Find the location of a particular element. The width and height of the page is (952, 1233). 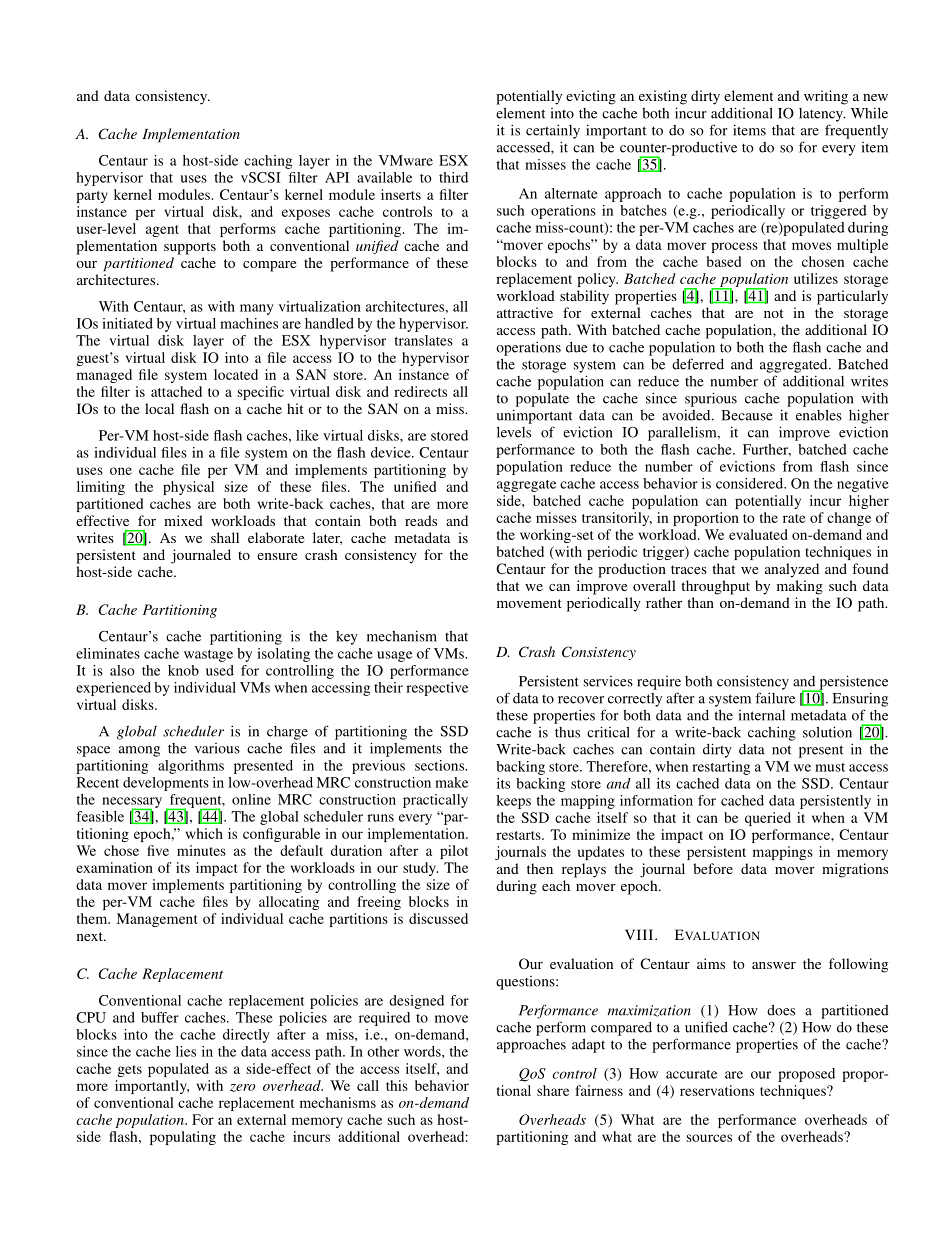

physical is located at coordinates (188, 488).
